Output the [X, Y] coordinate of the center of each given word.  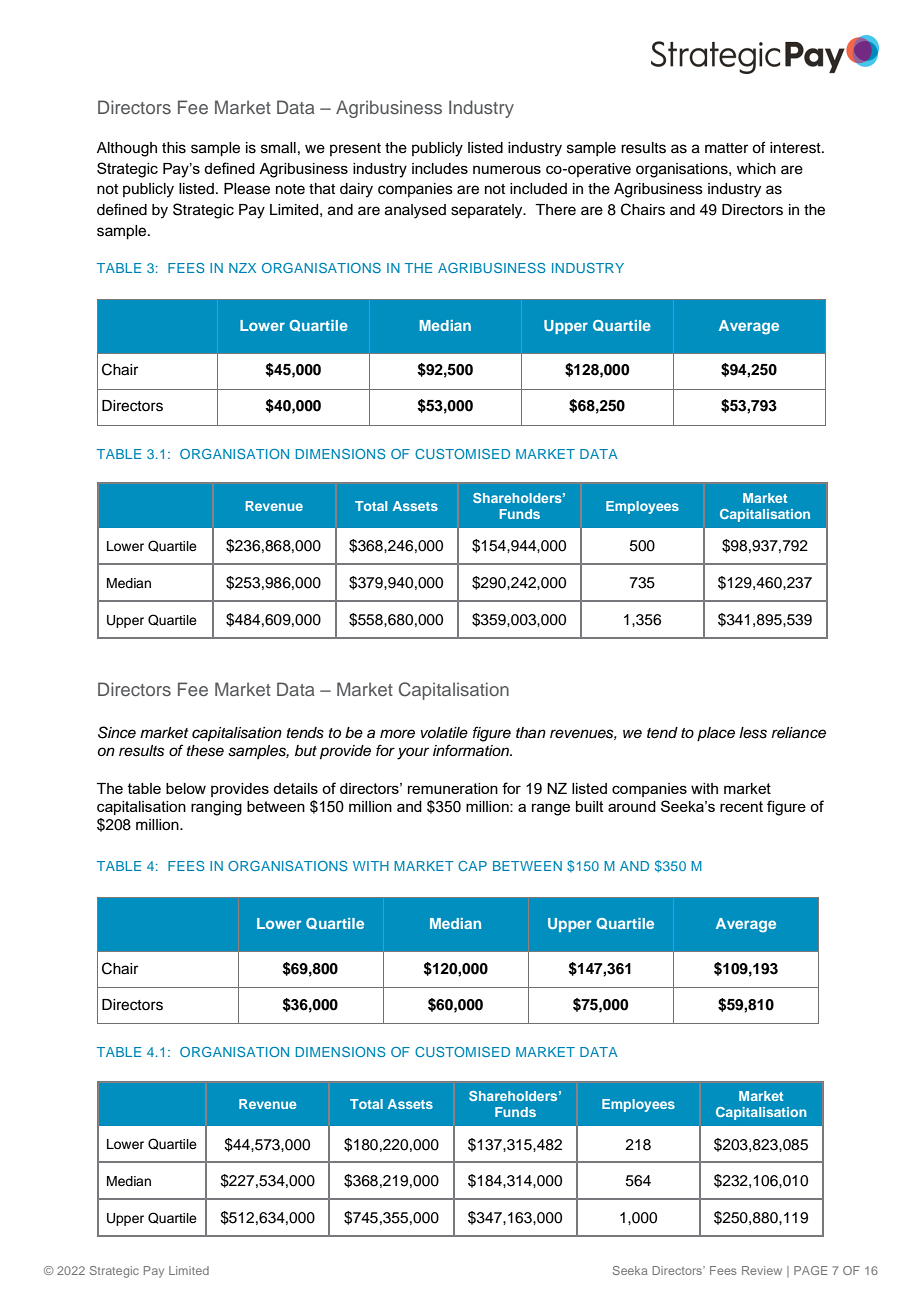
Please [247, 189]
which [756, 169]
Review [762, 1270]
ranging [216, 808]
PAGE [810, 1270]
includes [440, 168]
